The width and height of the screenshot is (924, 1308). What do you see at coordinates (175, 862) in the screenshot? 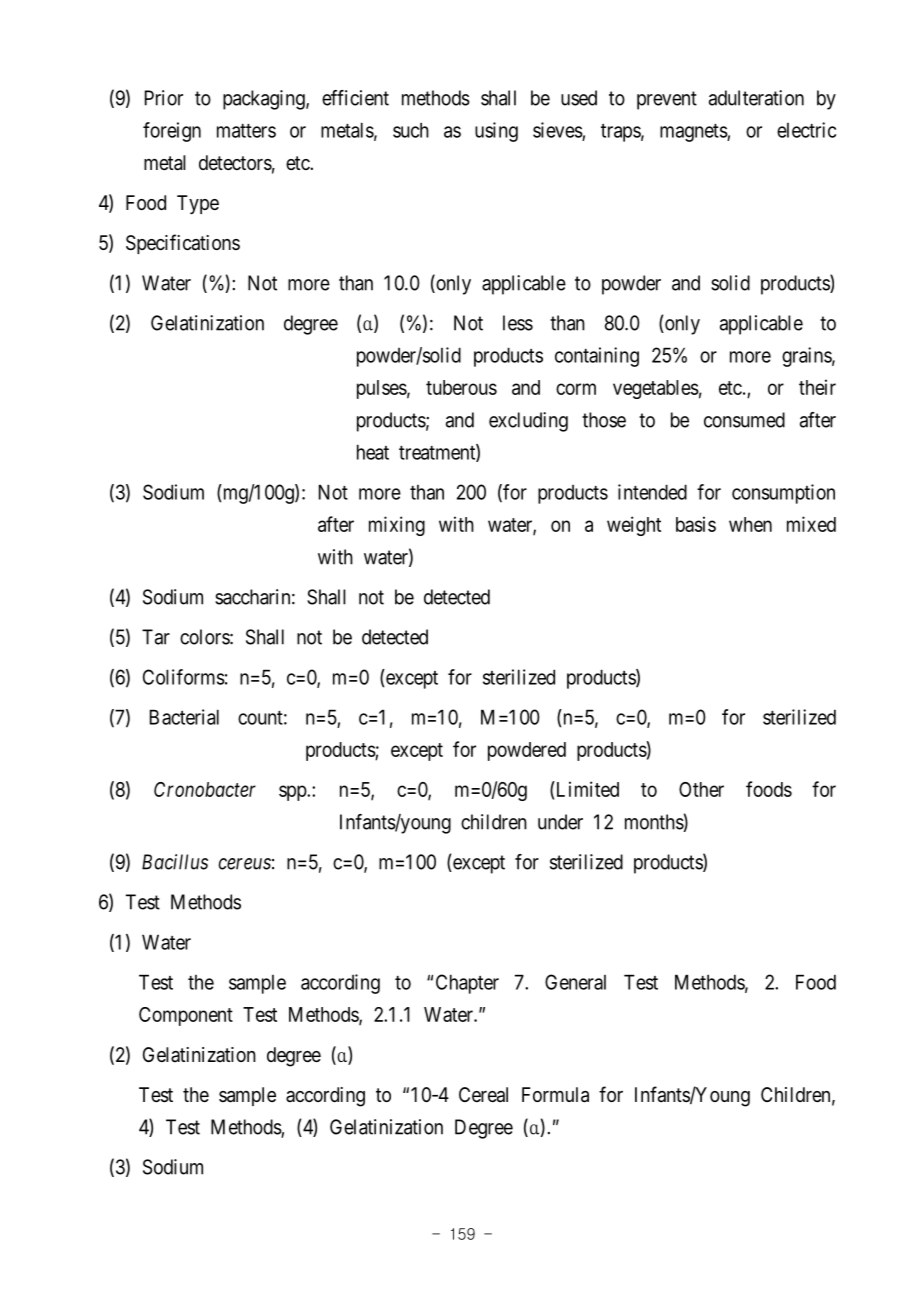
I see `Bacillus` at bounding box center [175, 862].
